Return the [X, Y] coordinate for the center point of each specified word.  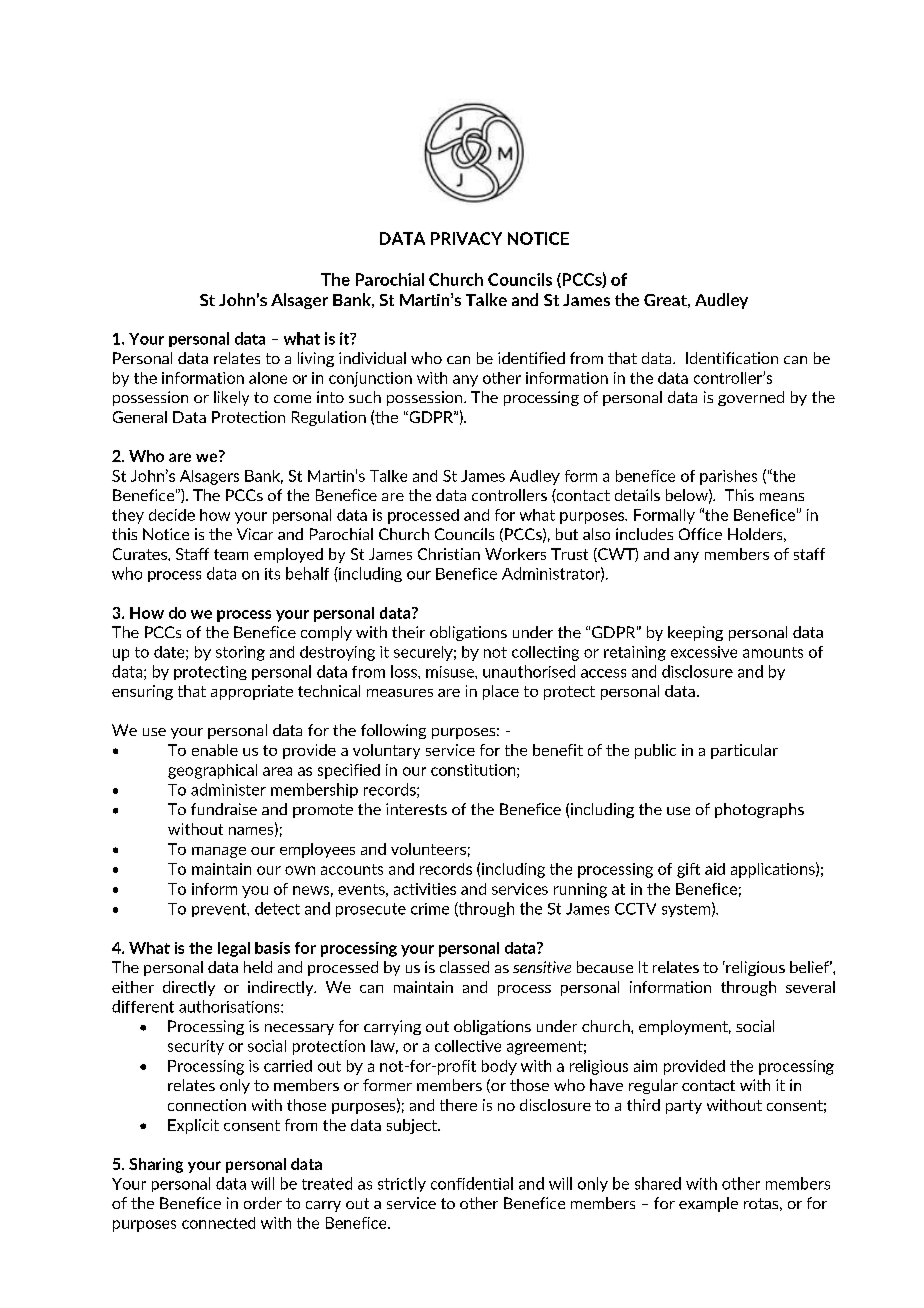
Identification [732, 358]
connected [218, 1223]
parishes [728, 477]
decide [172, 515]
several [810, 987]
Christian [449, 554]
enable [215, 750]
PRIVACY [466, 238]
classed [464, 967]
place [501, 692]
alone [268, 378]
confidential [472, 1183]
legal [234, 949]
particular [744, 751]
